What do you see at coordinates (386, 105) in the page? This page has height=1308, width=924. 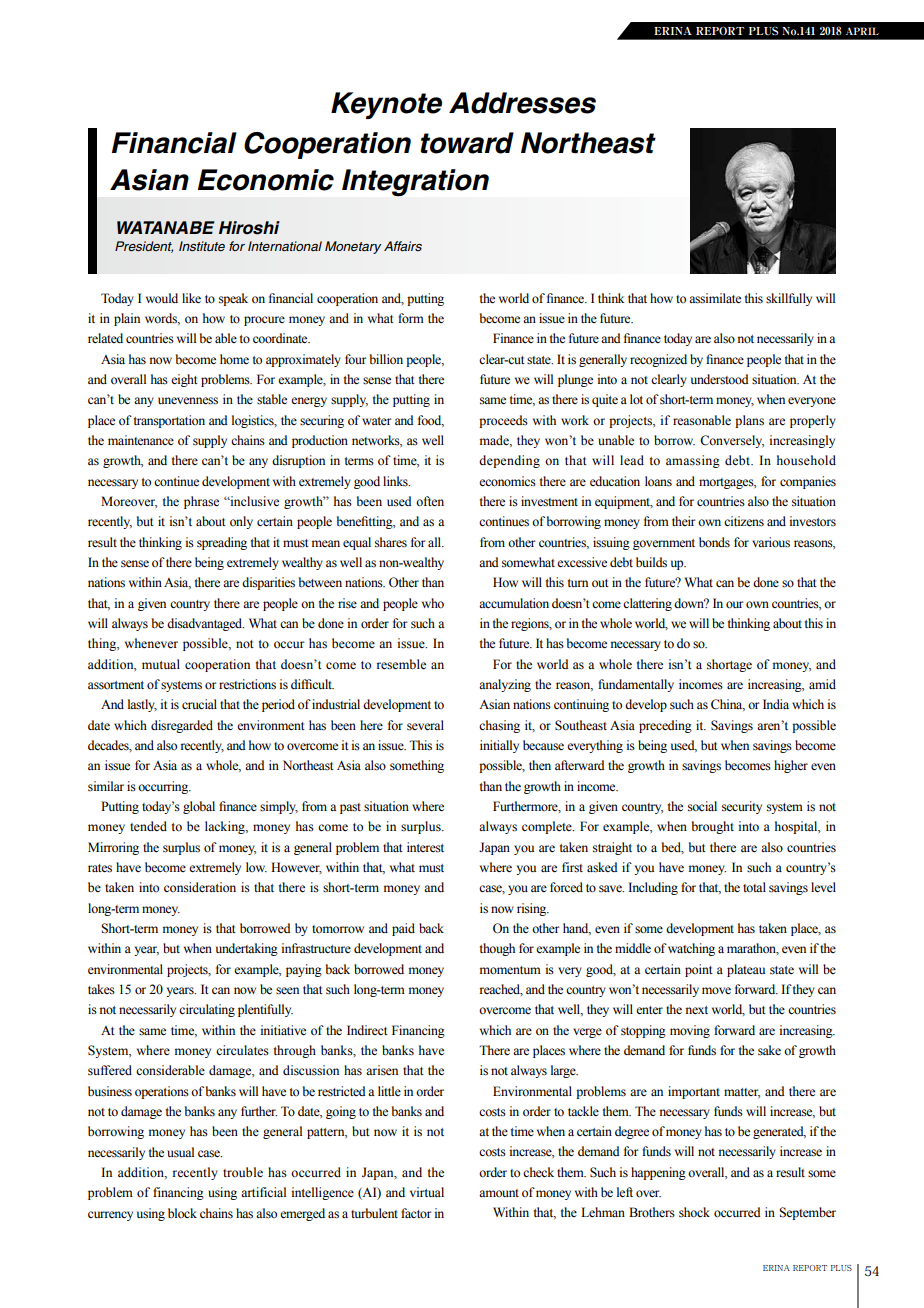 I see `Keynote` at bounding box center [386, 105].
